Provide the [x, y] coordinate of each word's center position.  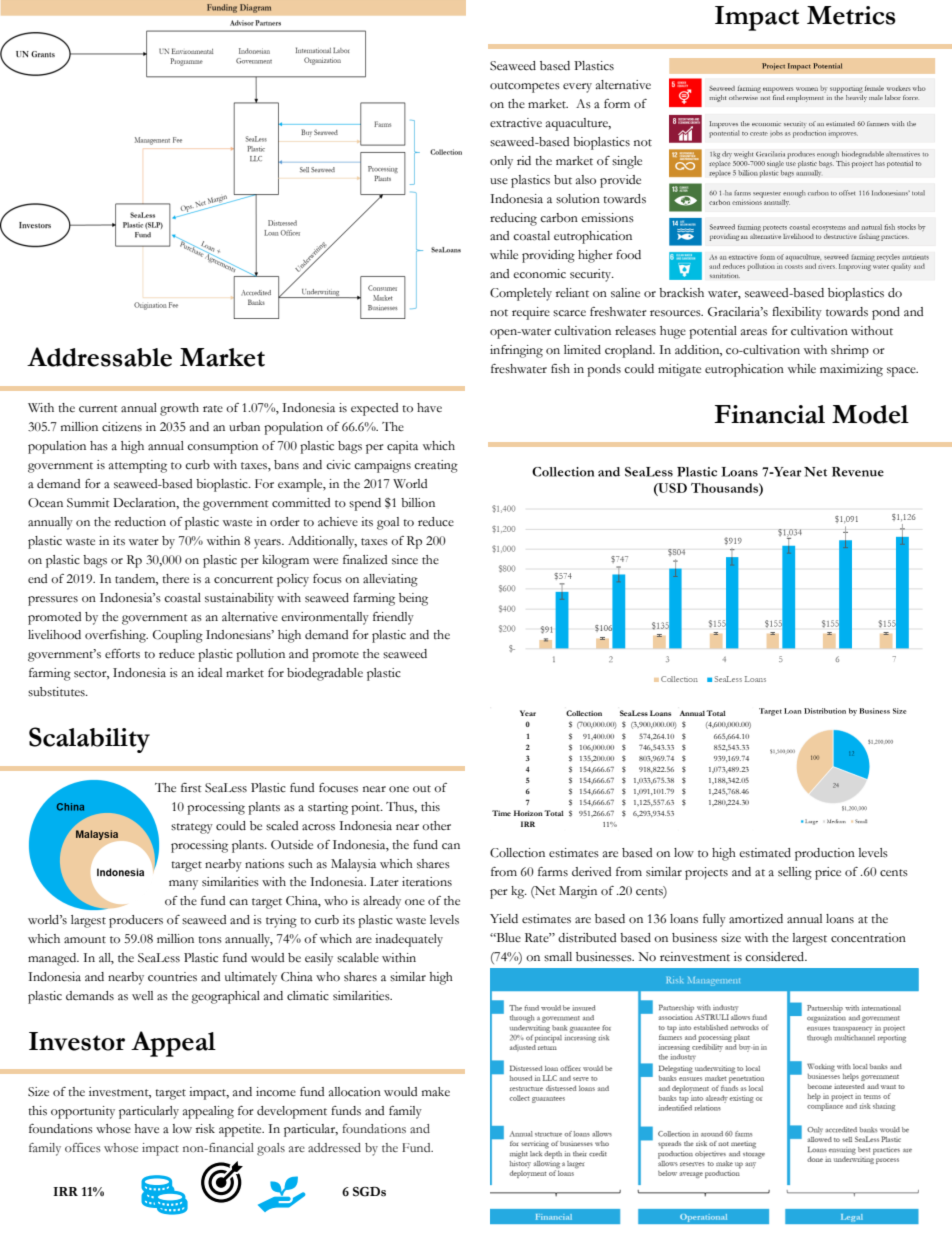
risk [205, 1129]
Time [501, 813]
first [191, 788]
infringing [516, 351]
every [577, 88]
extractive [516, 123]
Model [870, 414]
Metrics [851, 15]
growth [179, 409]
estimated [765, 853]
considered [776, 957]
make [436, 1092]
